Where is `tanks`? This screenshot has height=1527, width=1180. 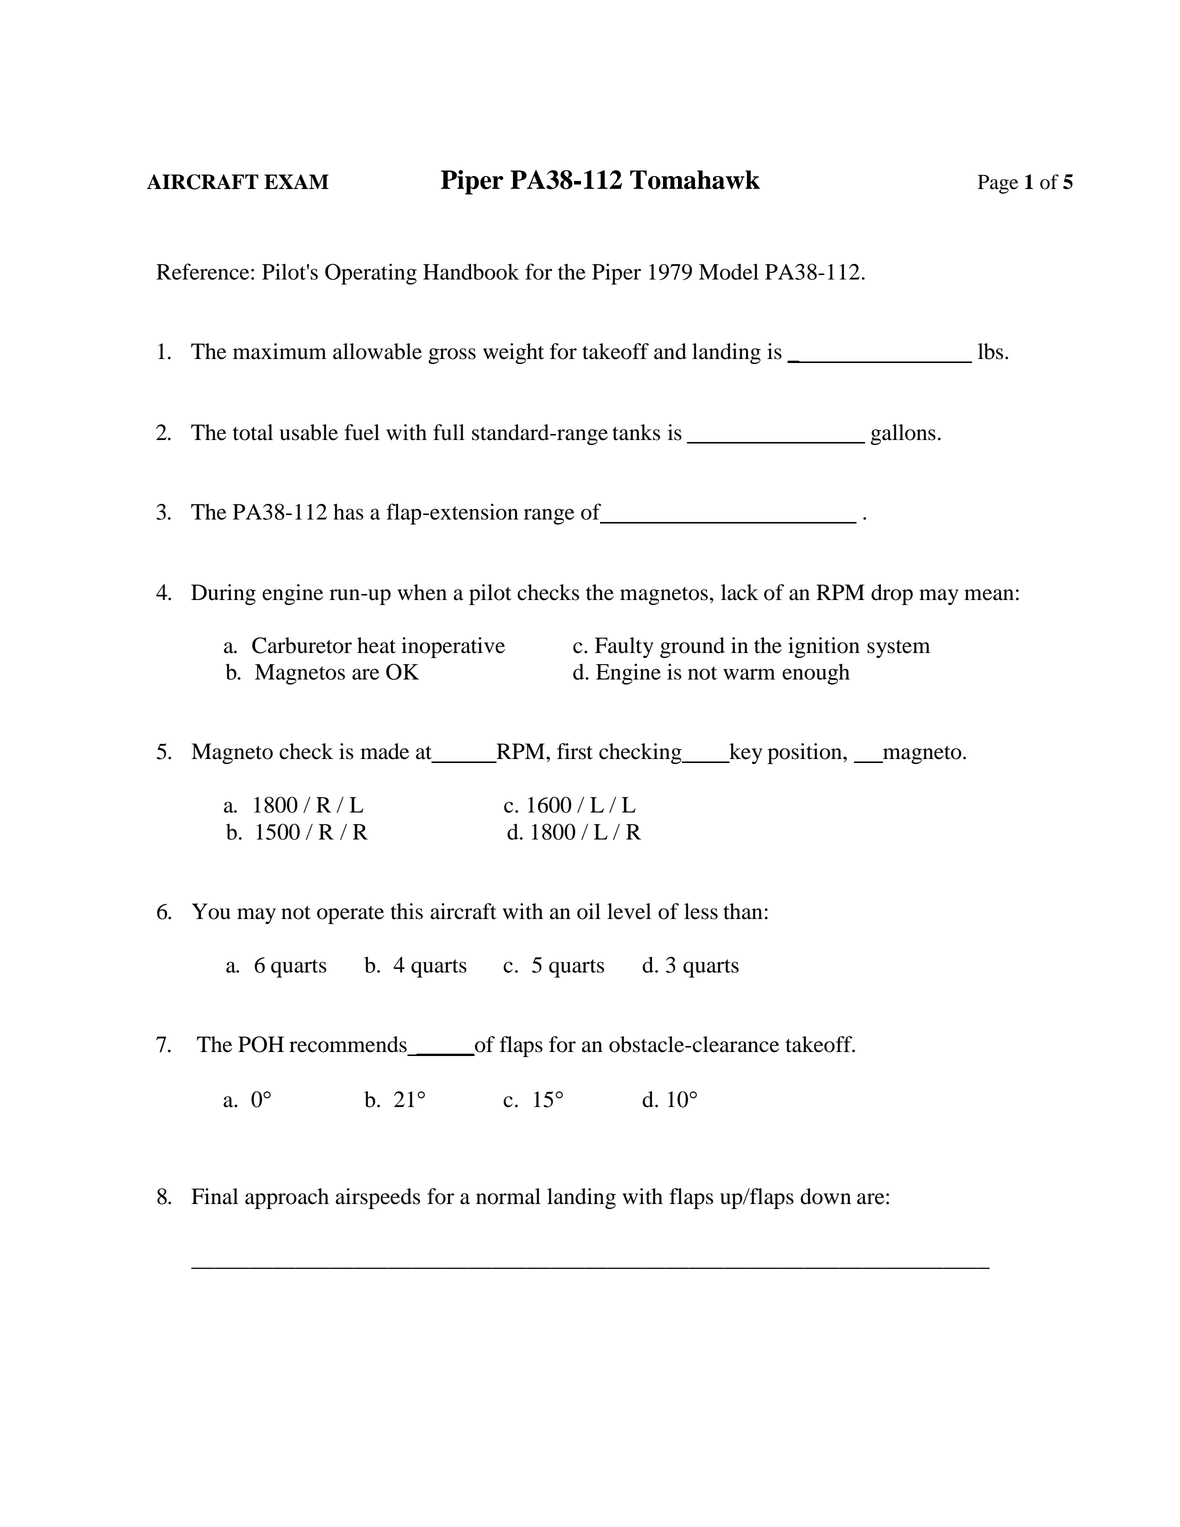
tanks is located at coordinates (636, 432).
